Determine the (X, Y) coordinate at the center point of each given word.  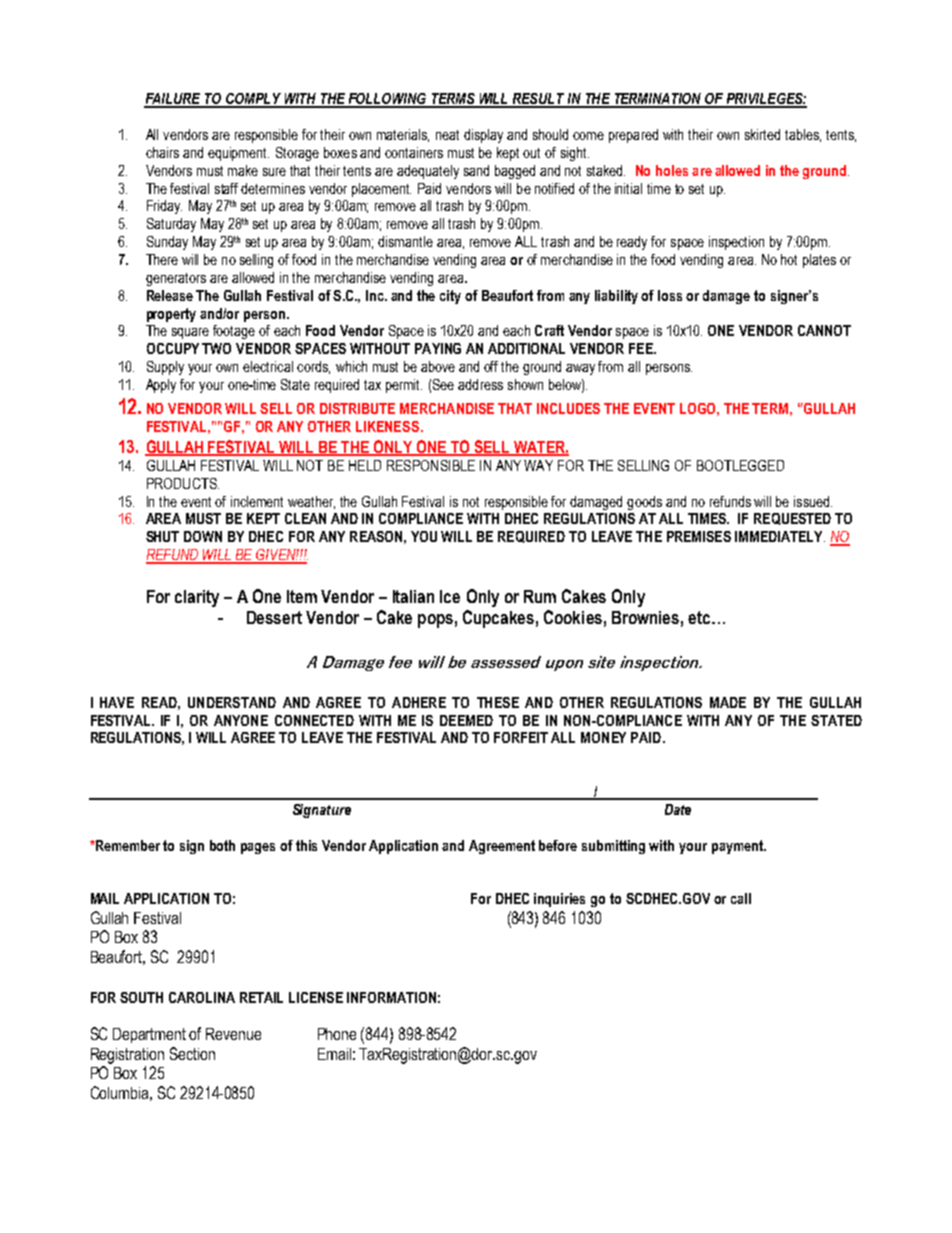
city (450, 297)
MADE (728, 702)
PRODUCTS (183, 483)
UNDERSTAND (232, 702)
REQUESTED (792, 519)
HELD (365, 465)
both (222, 845)
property (171, 315)
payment (738, 847)
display (483, 136)
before (558, 845)
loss (670, 295)
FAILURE (173, 100)
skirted (762, 134)
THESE (498, 702)
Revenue (233, 1034)
